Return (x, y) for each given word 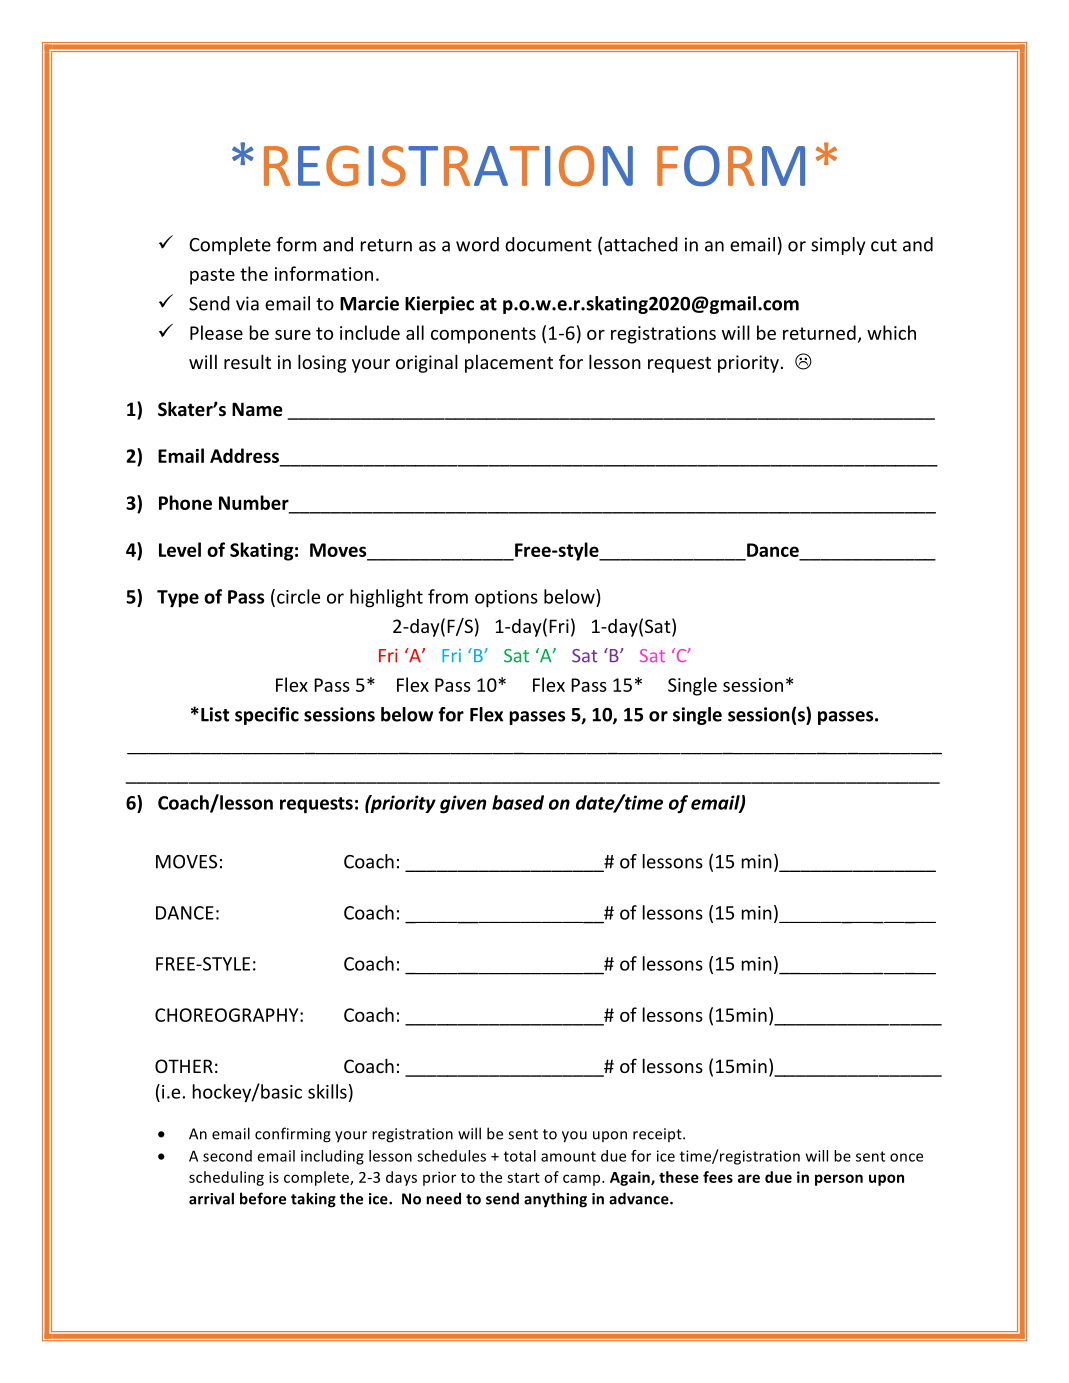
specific (267, 716)
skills (327, 1091)
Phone (185, 502)
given (463, 804)
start (523, 1178)
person (839, 1180)
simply (838, 246)
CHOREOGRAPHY (228, 1015)
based (518, 802)
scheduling (226, 1178)
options (506, 599)
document (548, 244)
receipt (658, 1135)
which (891, 332)
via (247, 303)
